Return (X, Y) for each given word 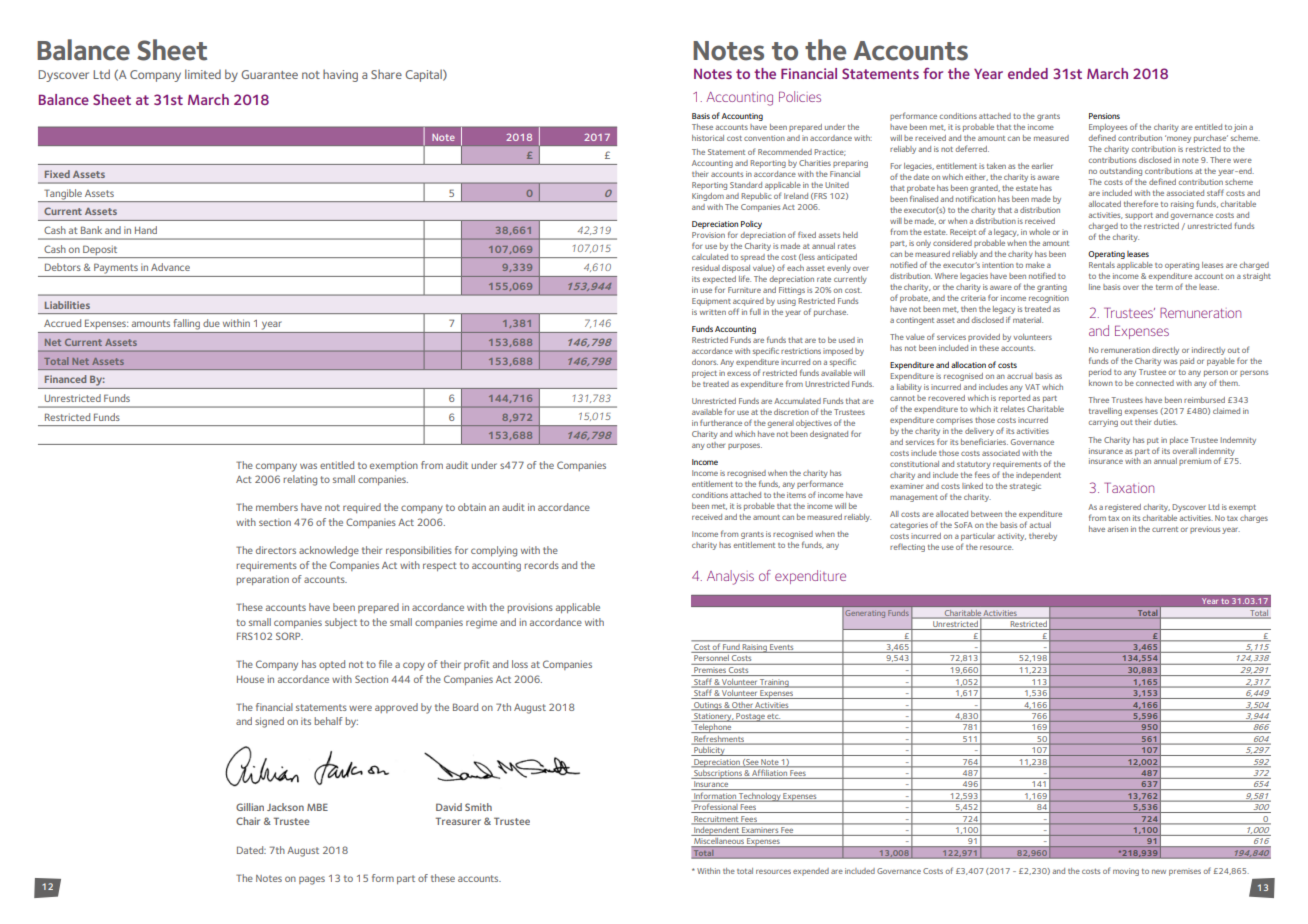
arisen (1117, 529)
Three (1099, 400)
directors (276, 550)
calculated (710, 257)
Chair (248, 821)
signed (269, 722)
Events (782, 648)
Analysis (730, 577)
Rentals (1102, 265)
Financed (65, 379)
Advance (170, 267)
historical (708, 138)
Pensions (1104, 116)
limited (203, 74)
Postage (751, 717)
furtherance (721, 422)
